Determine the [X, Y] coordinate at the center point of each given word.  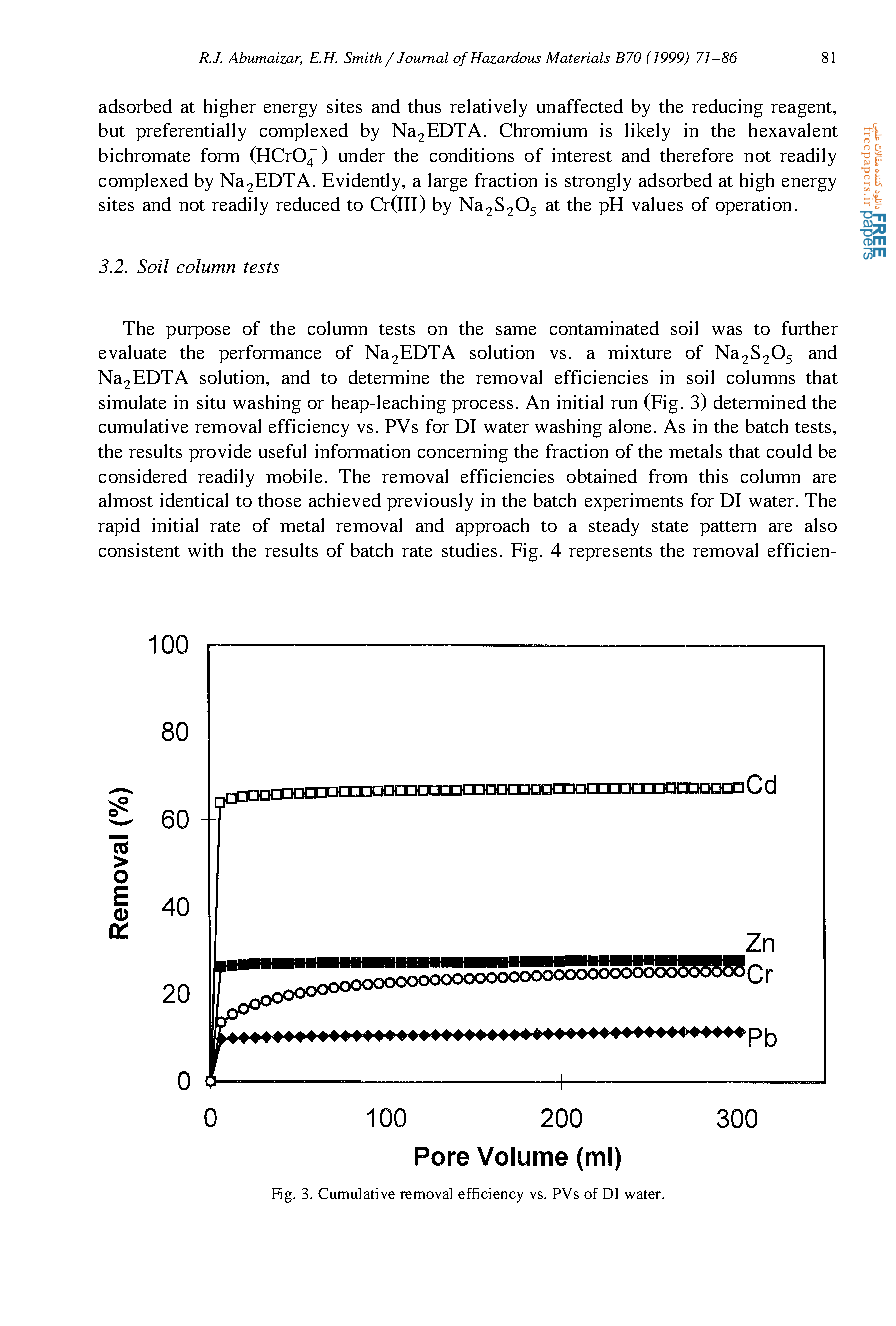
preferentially [191, 132]
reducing [727, 108]
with [205, 550]
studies [469, 550]
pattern [728, 528]
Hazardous [506, 58]
